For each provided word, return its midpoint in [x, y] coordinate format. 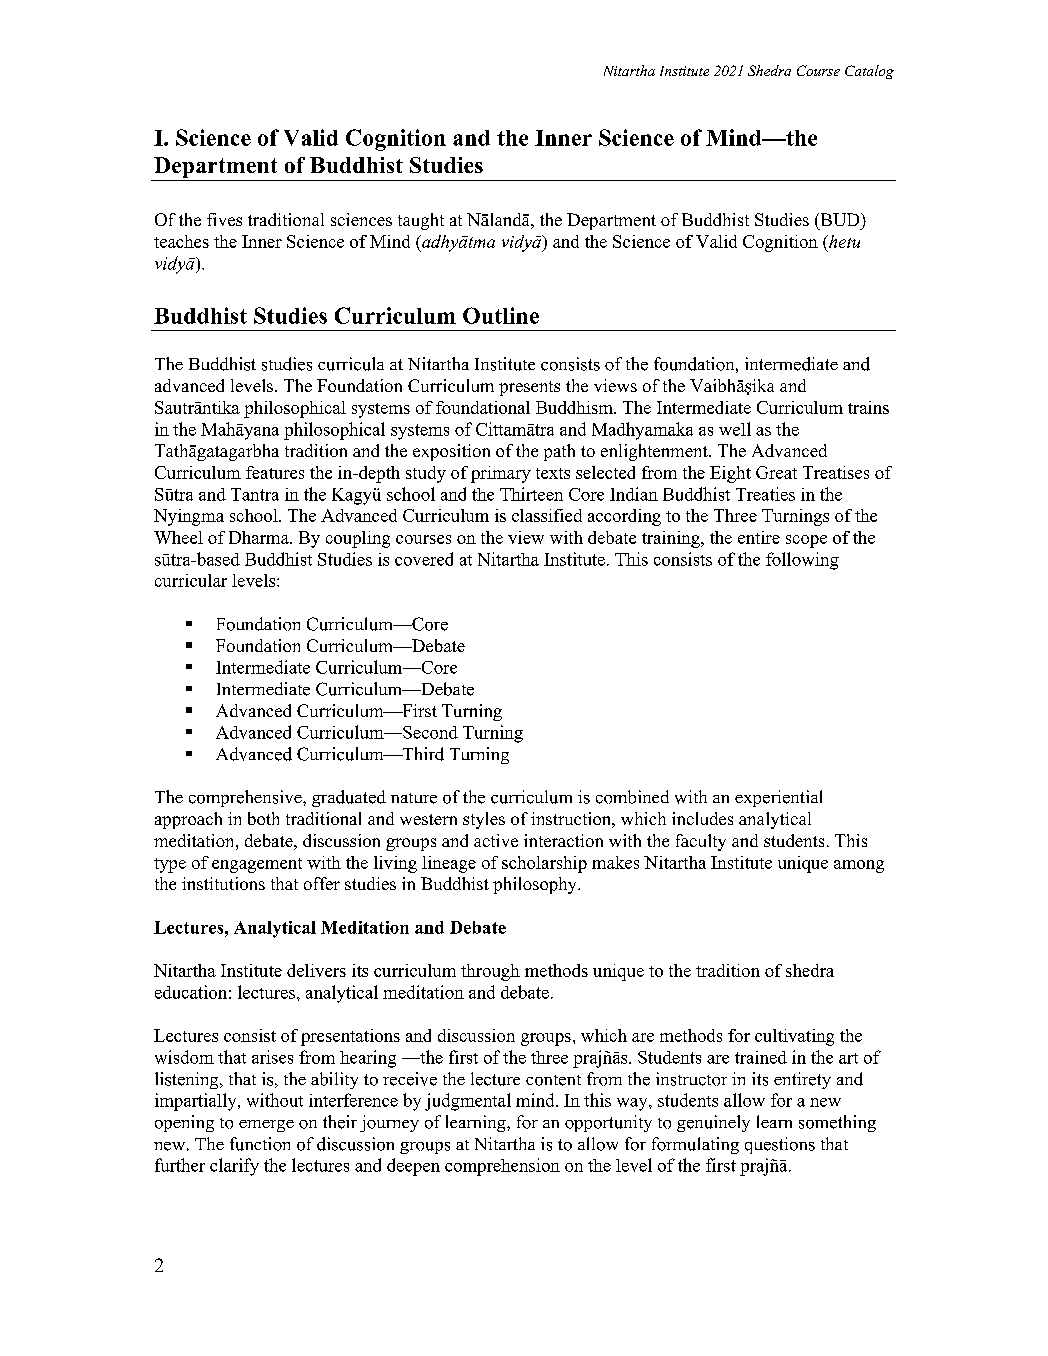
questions [780, 1145]
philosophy [536, 885]
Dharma [260, 537]
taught [421, 221]
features [275, 472]
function [260, 1144]
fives [224, 219]
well [735, 429]
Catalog [869, 72]
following [802, 561]
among [859, 866]
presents [529, 388]
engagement [257, 865]
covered [424, 559]
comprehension [502, 1167]
